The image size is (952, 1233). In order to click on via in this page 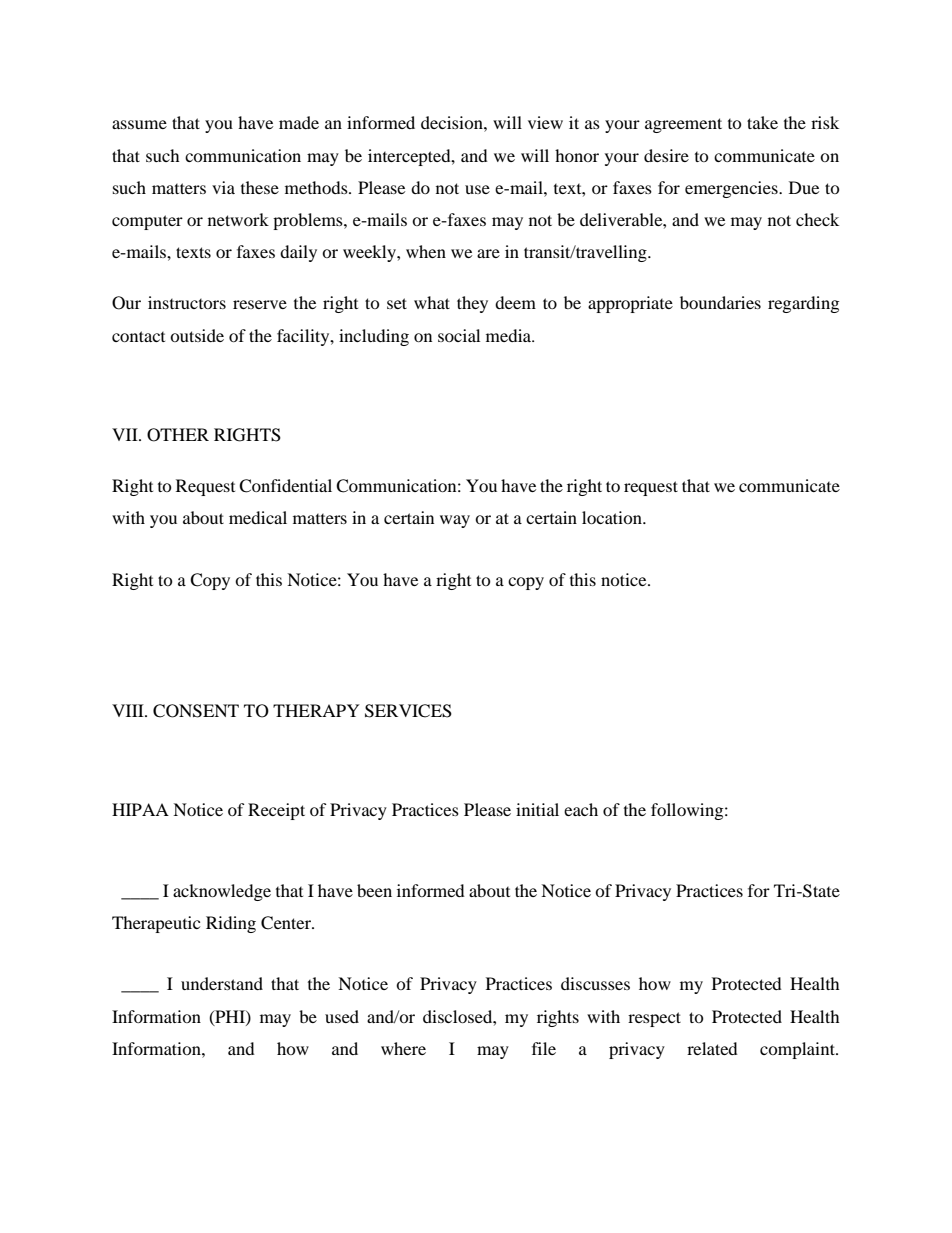, I will do `click(223, 187)`.
